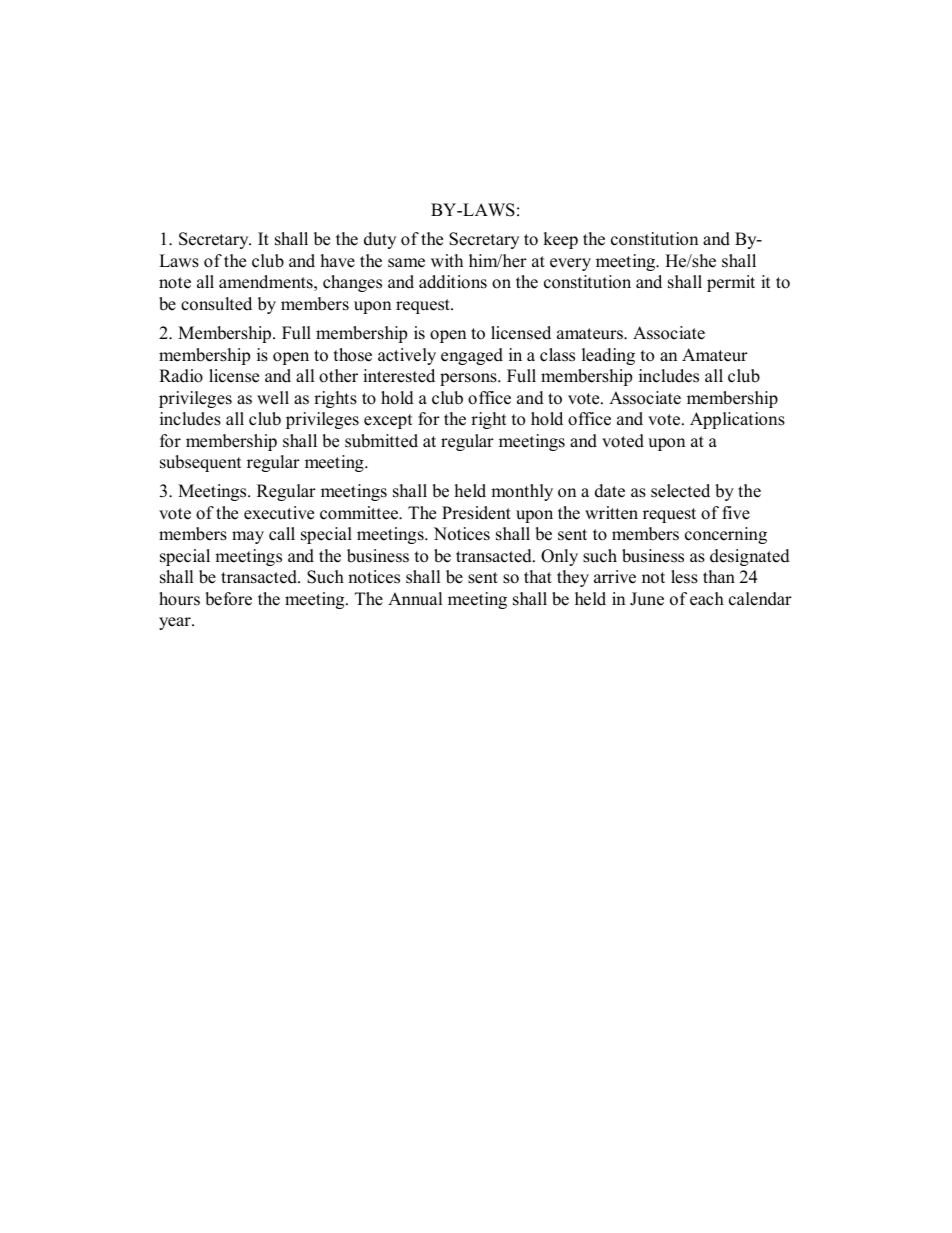 The image size is (952, 1233). Describe the element at coordinates (608, 356) in the document. I see `leading` at that location.
